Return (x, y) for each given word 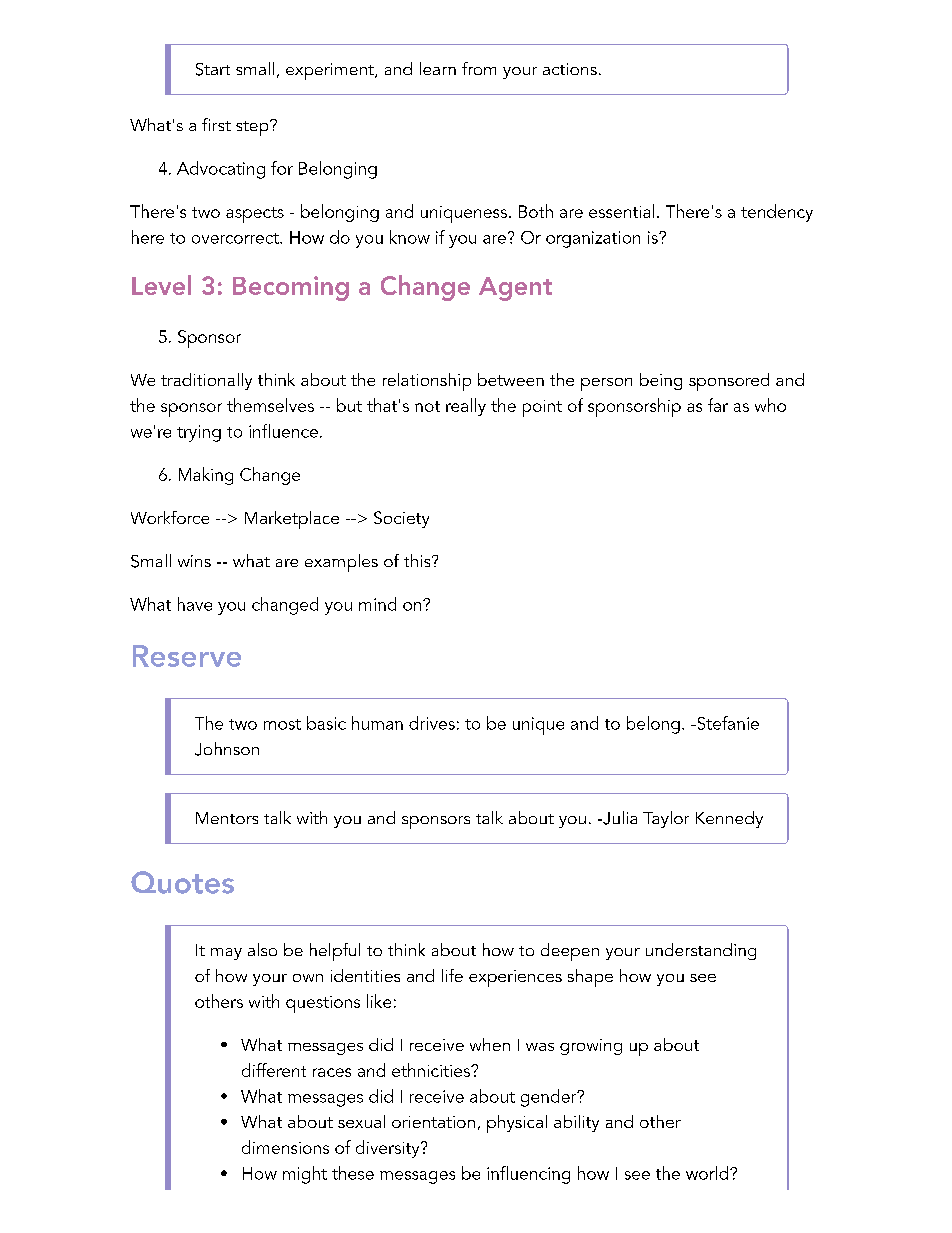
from (479, 68)
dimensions (285, 1147)
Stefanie (727, 723)
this (418, 560)
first (216, 124)
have (195, 604)
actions (570, 69)
